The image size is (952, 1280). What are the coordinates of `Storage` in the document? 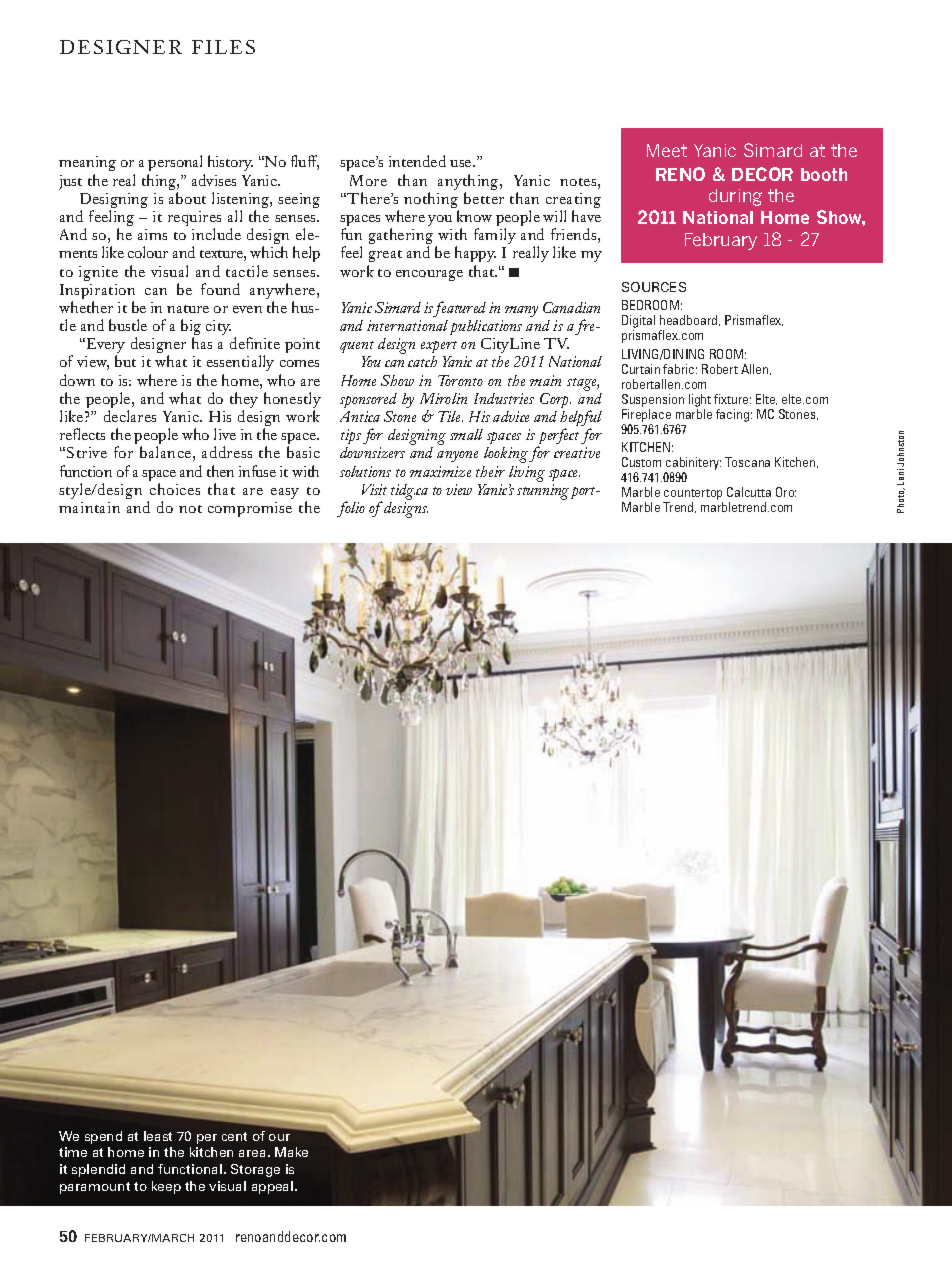 It's located at (255, 1170).
